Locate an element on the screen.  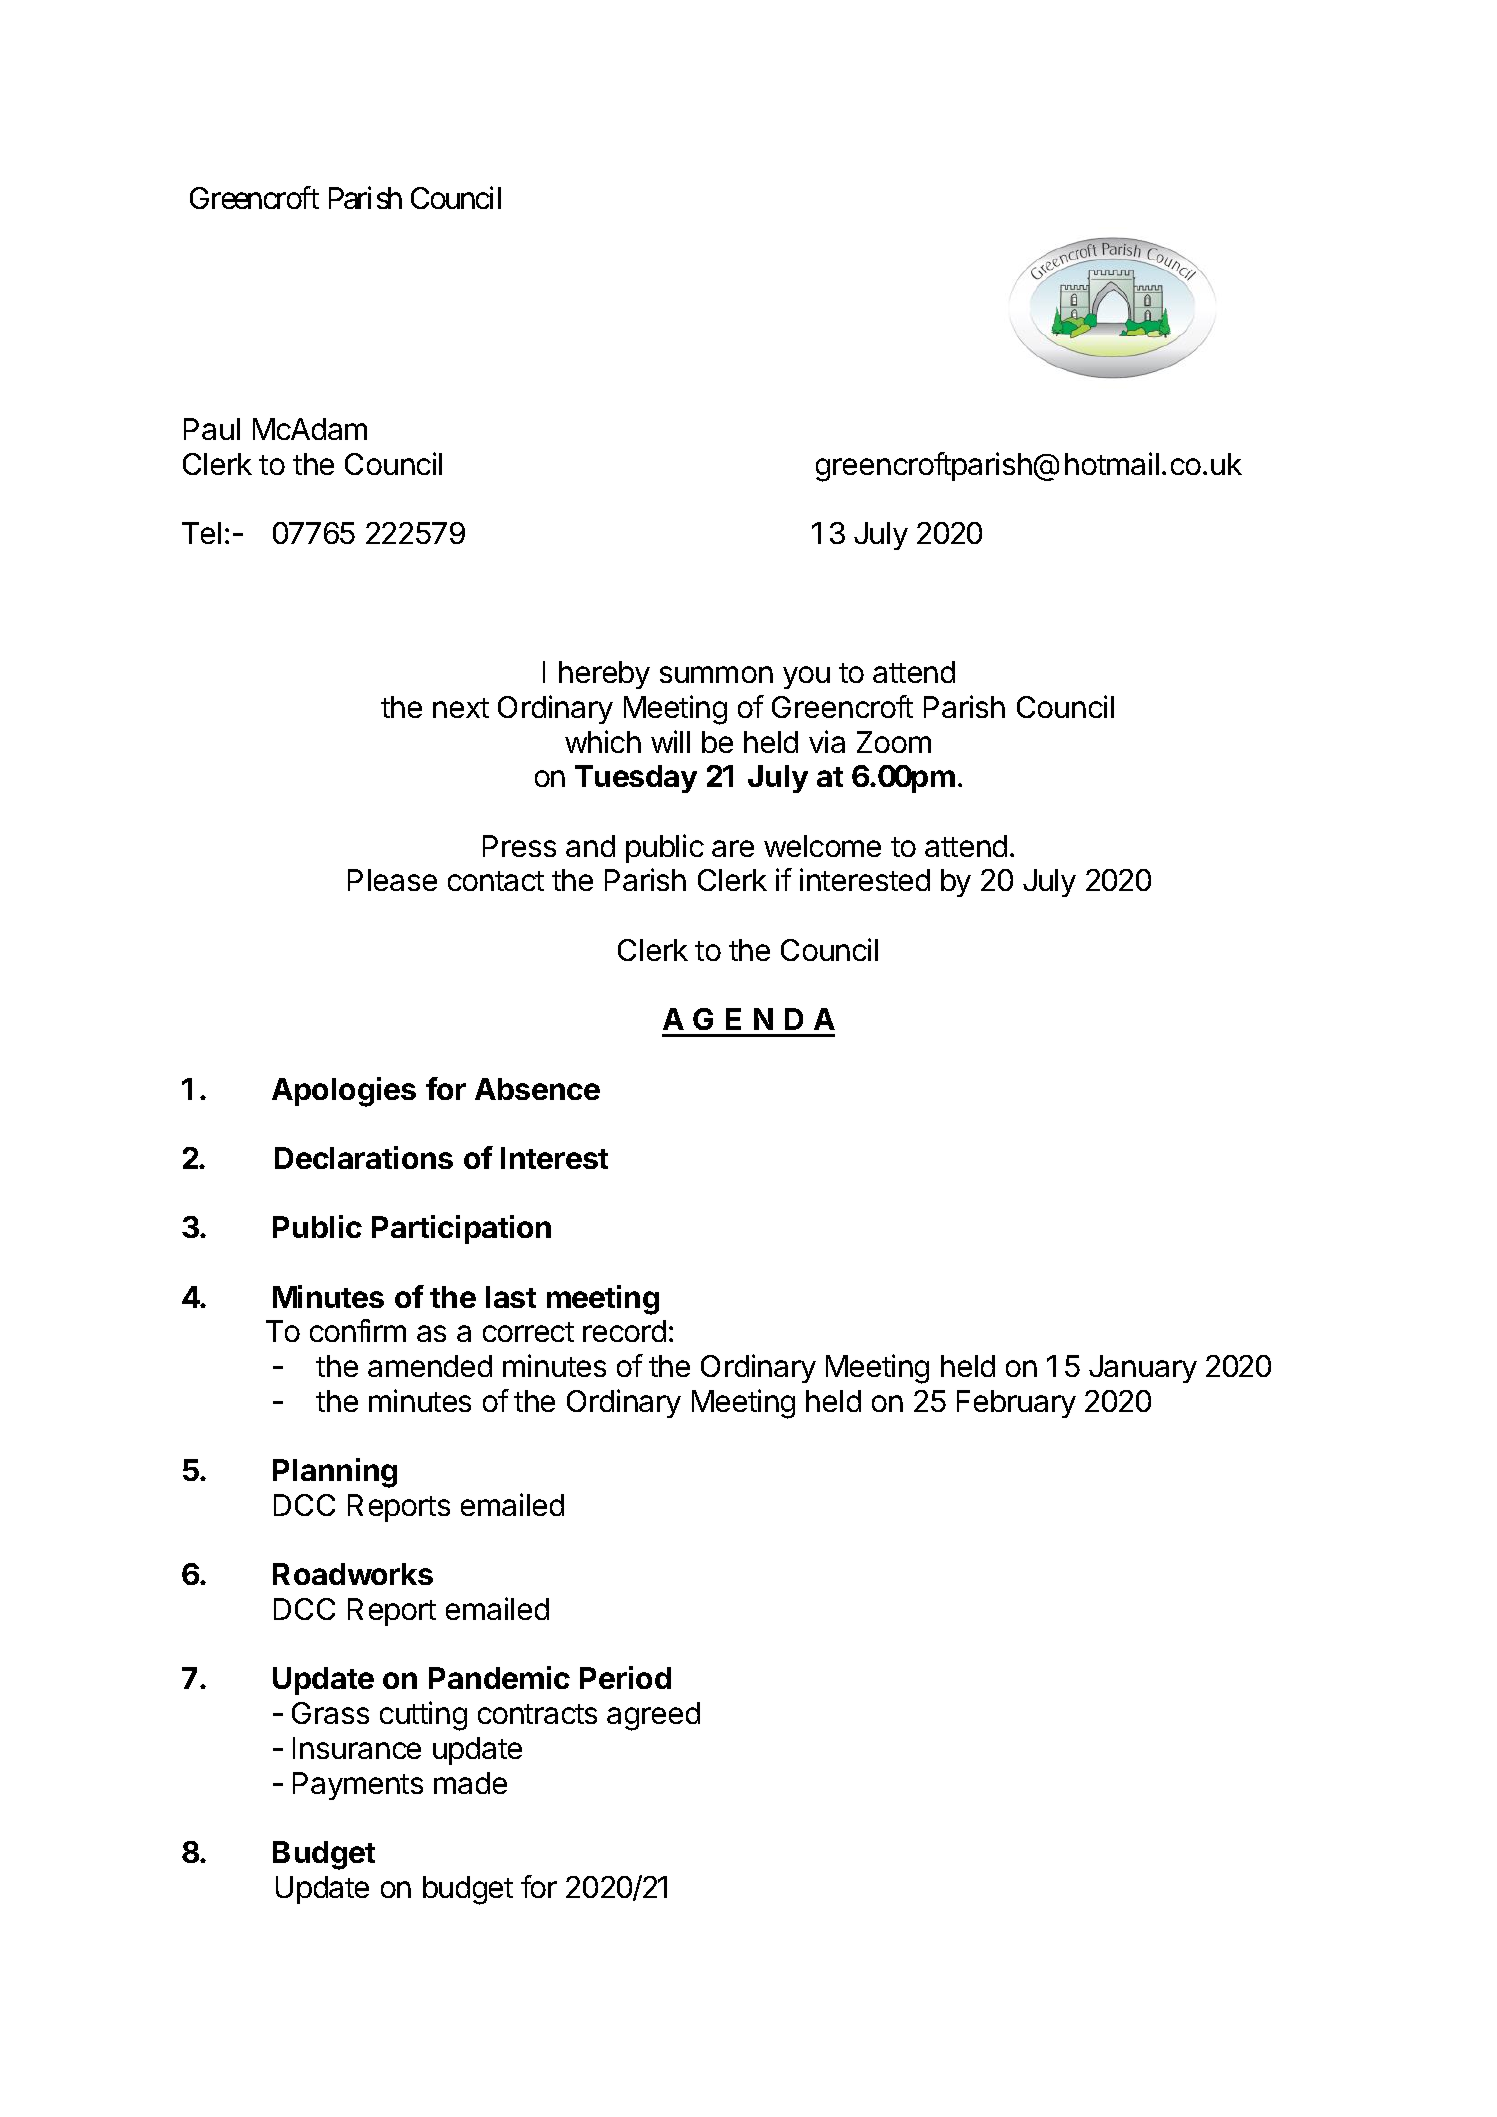
you is located at coordinates (806, 677).
